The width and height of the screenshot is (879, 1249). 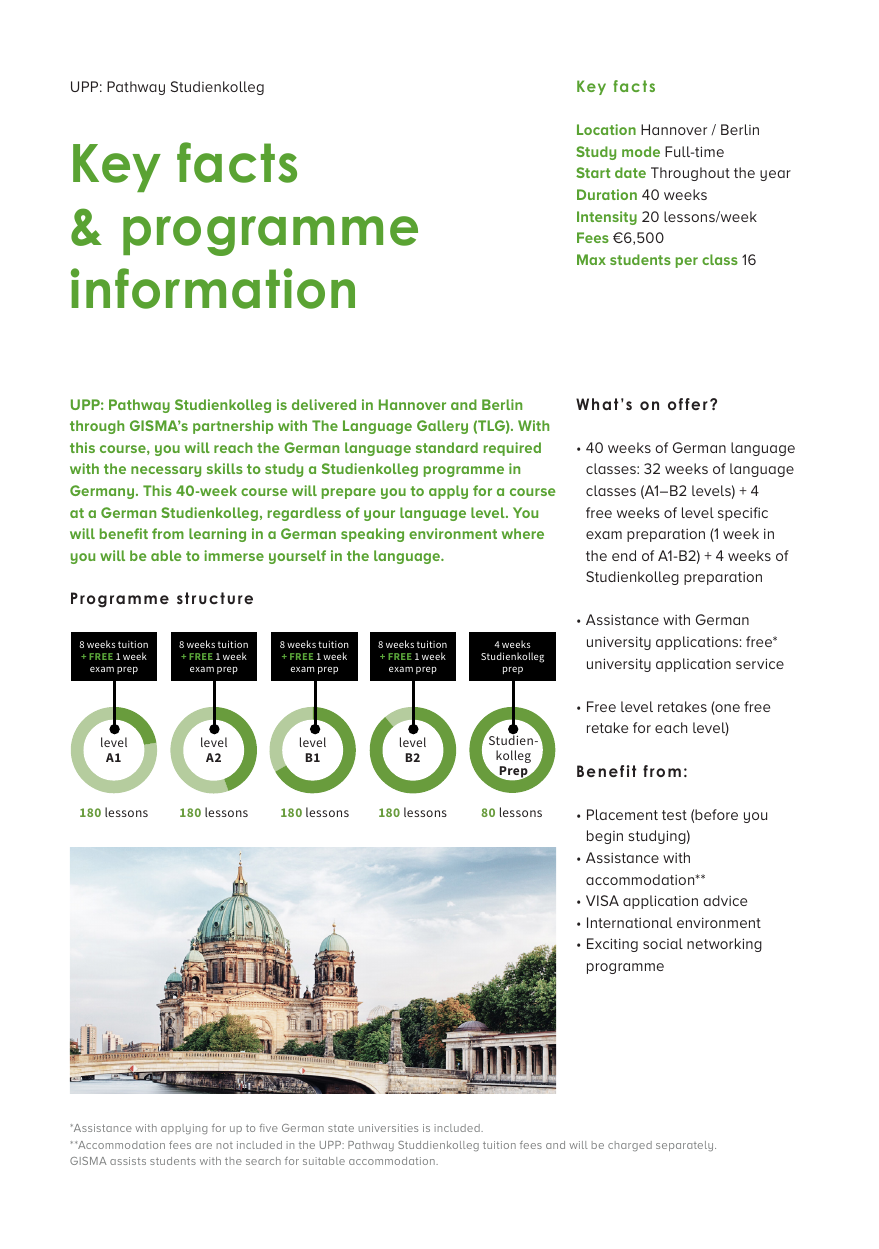 I want to click on universities, so click(x=388, y=1128).
